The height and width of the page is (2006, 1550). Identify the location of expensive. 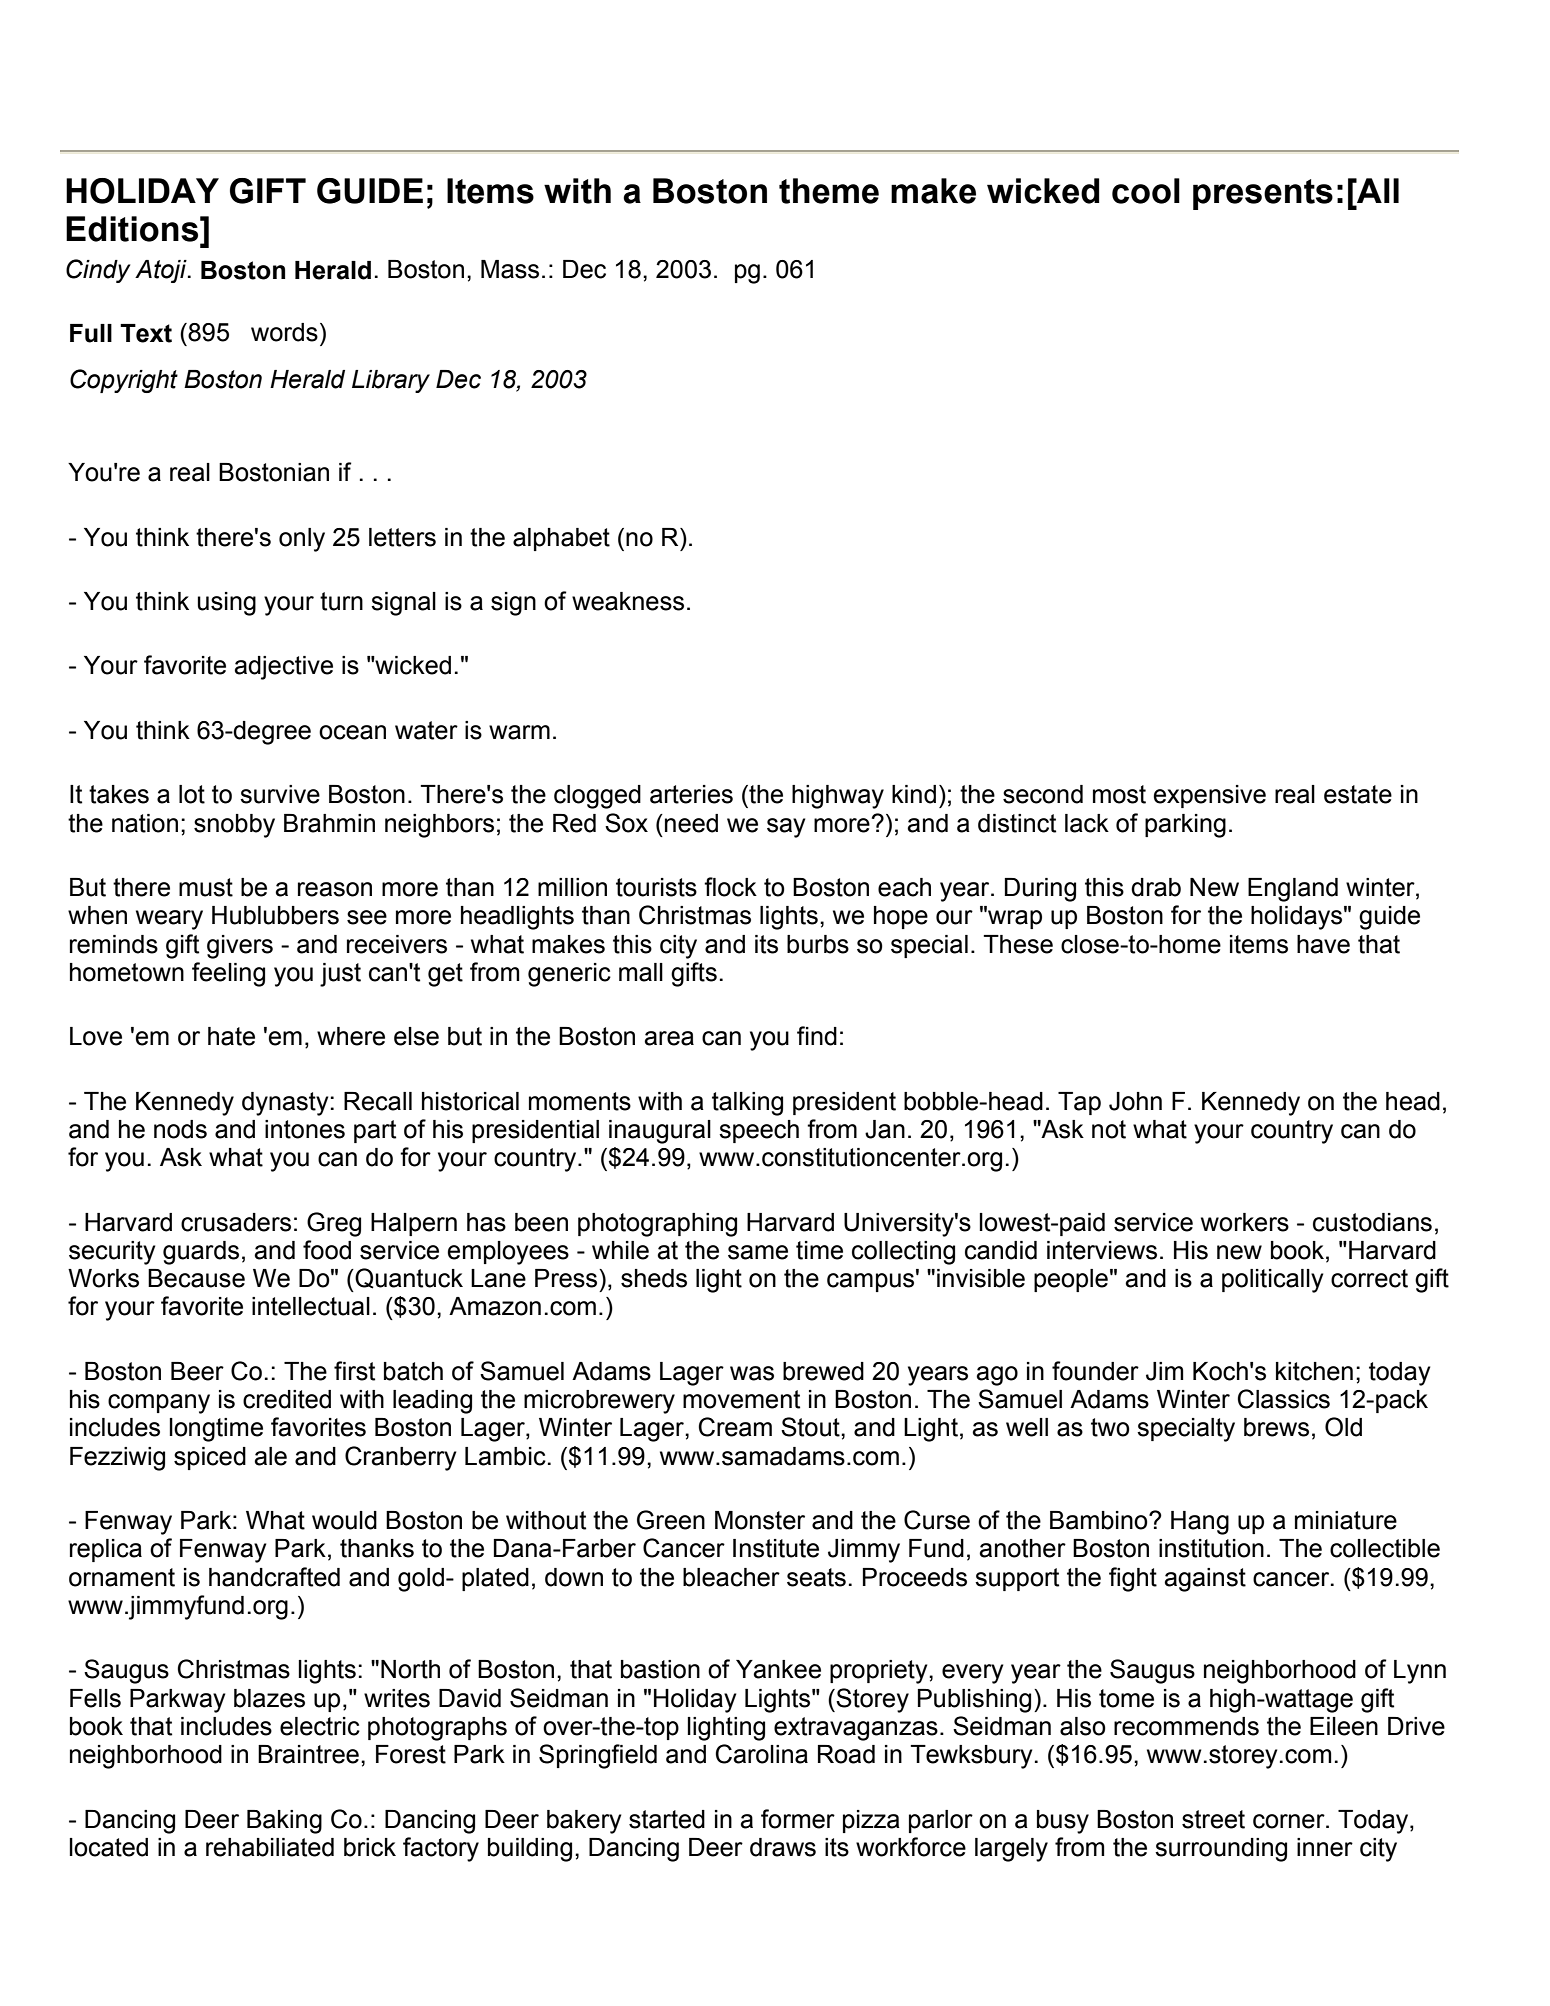
(1209, 796).
